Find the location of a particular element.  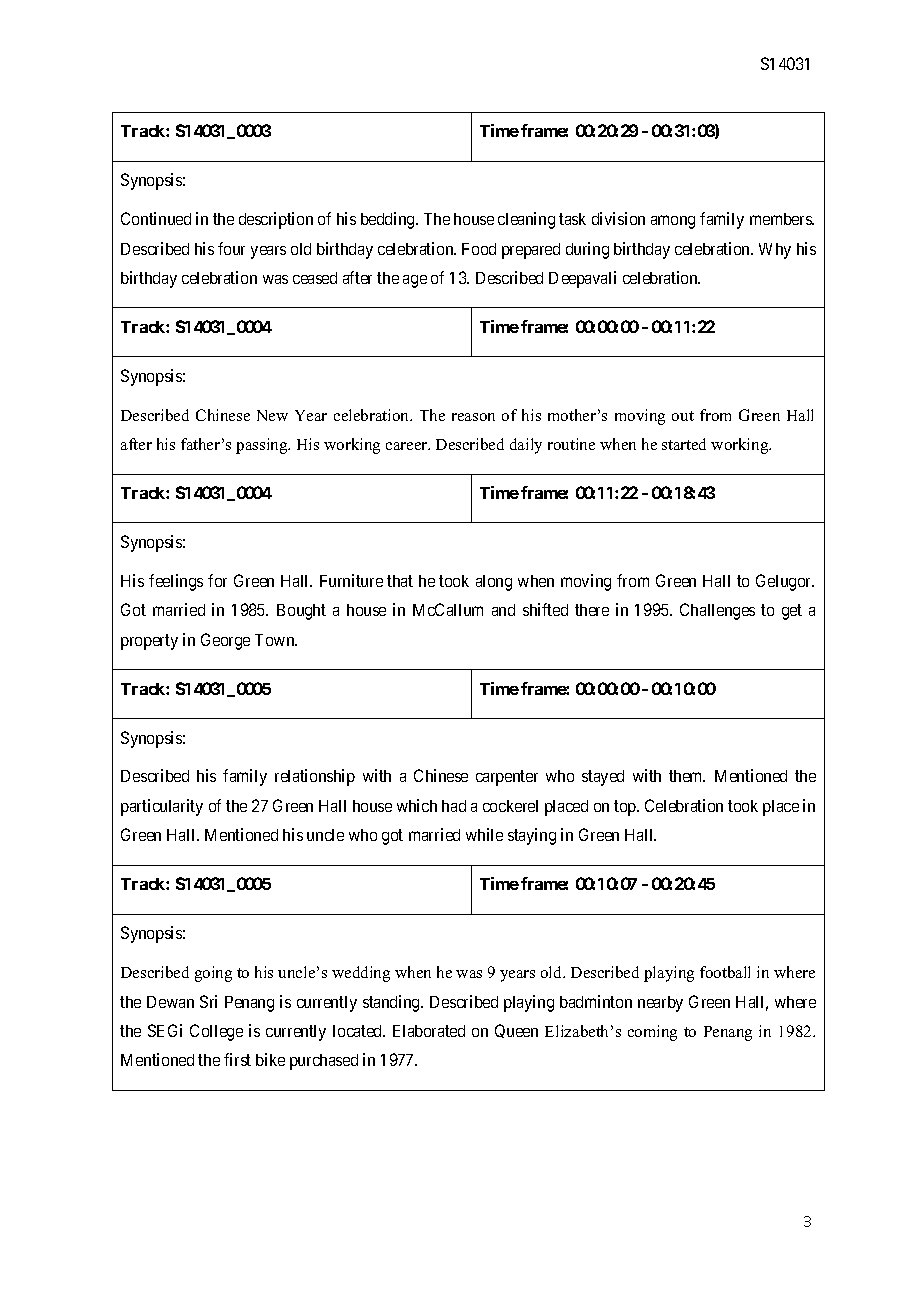

shifted is located at coordinates (545, 609).
